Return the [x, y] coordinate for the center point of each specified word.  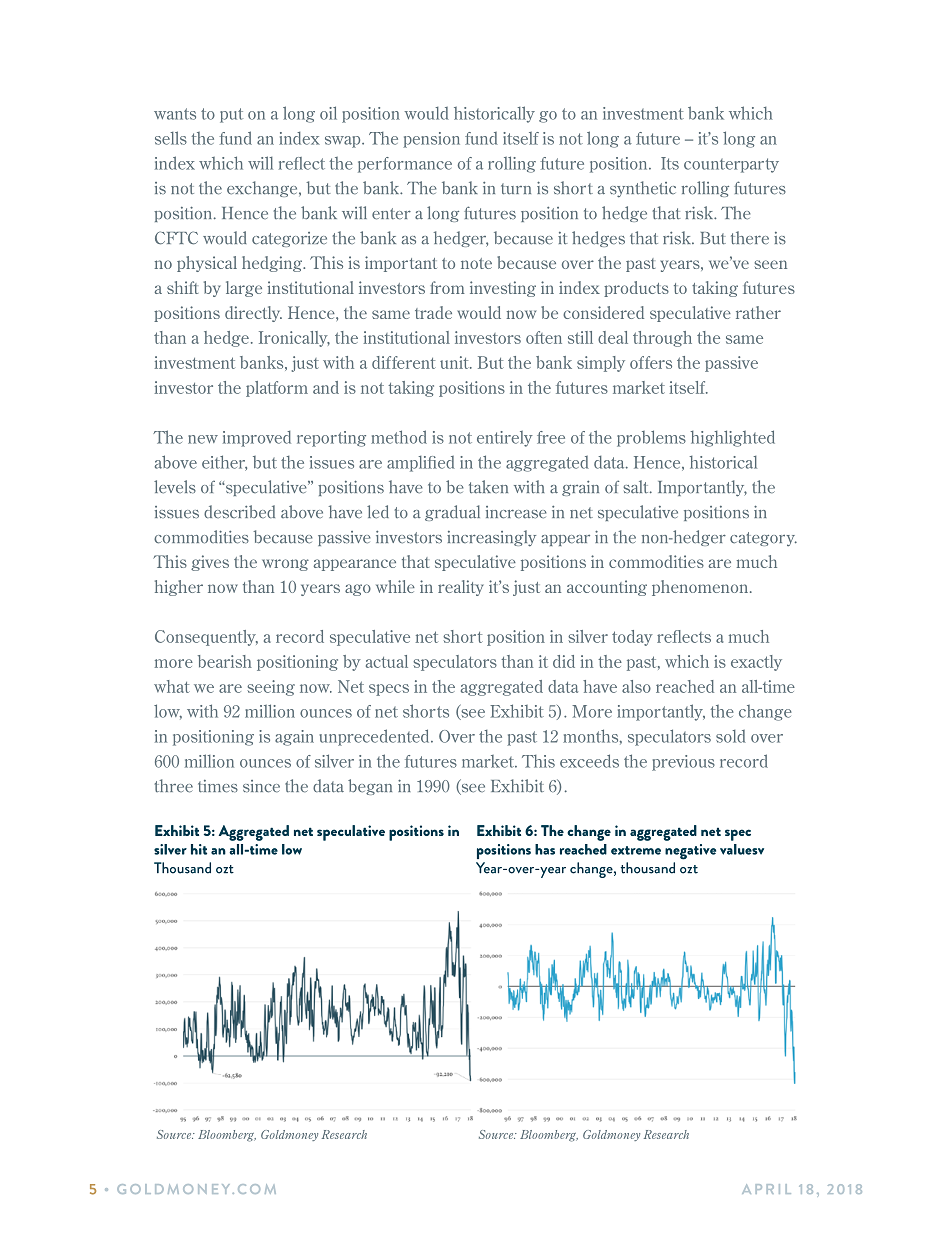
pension [431, 140]
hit [199, 849]
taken [488, 486]
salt [637, 487]
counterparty [731, 165]
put [231, 115]
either [224, 463]
